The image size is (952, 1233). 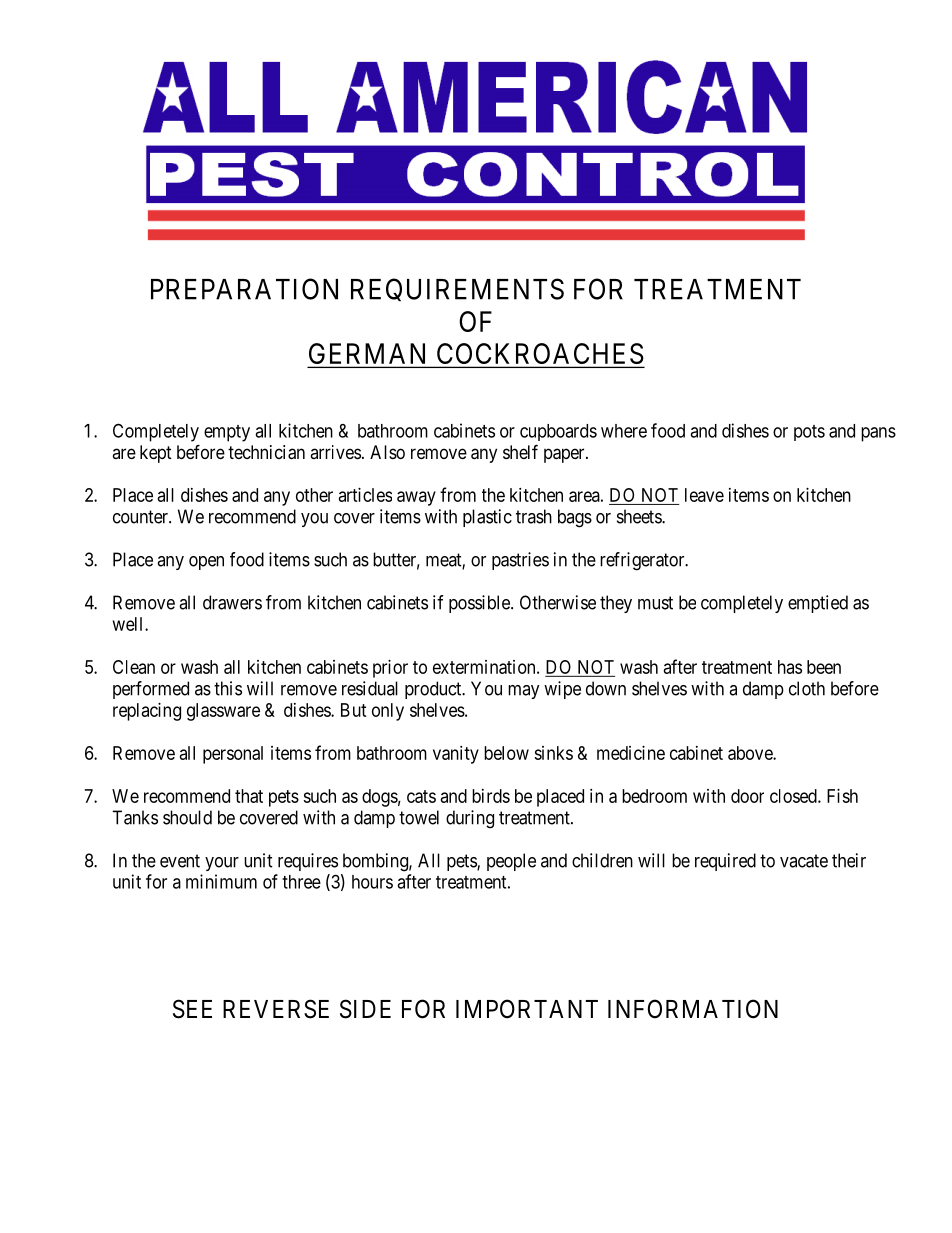 I want to click on leave, so click(x=704, y=495).
